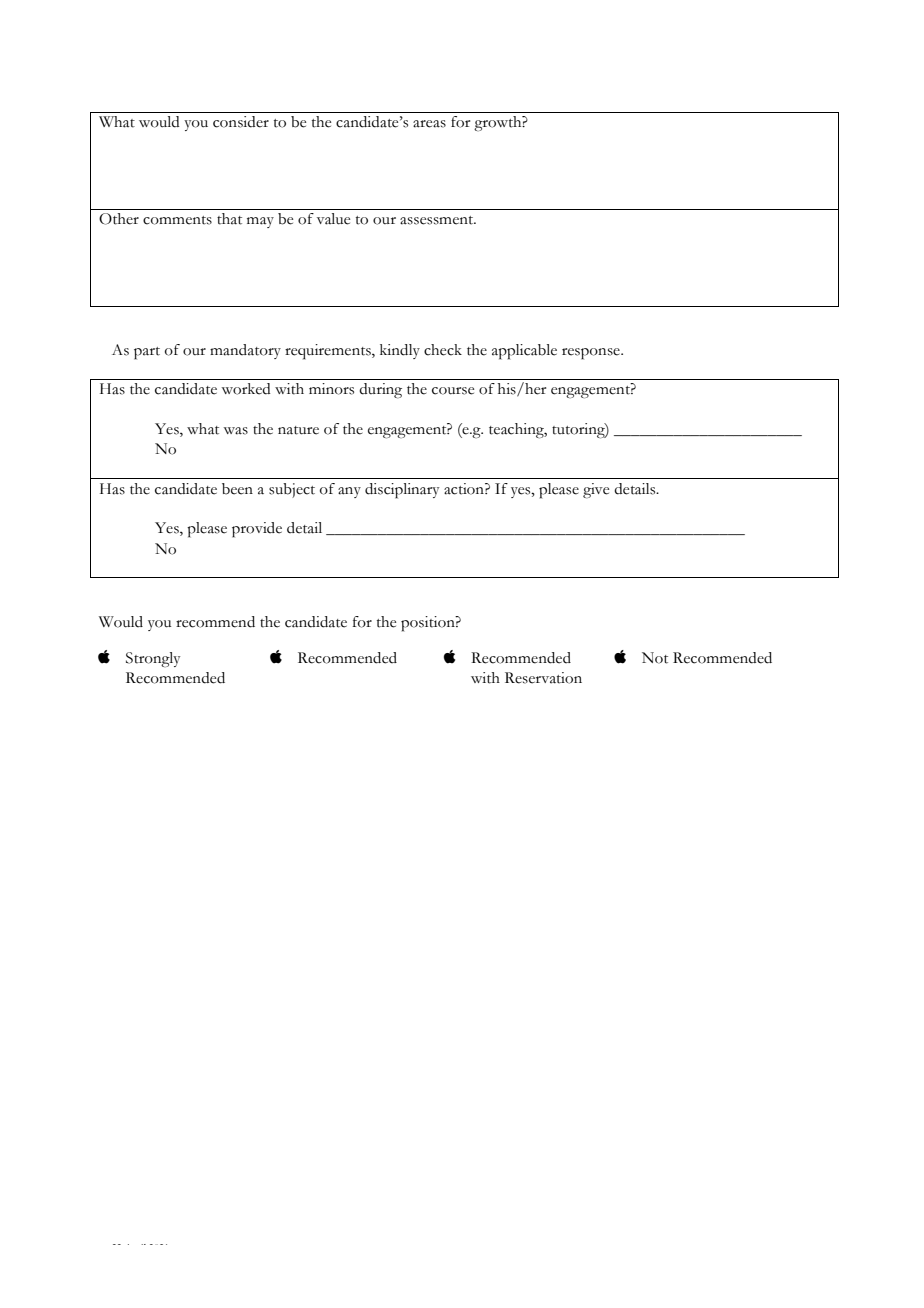 The image size is (924, 1308). Describe the element at coordinates (655, 658) in the screenshot. I see `Not` at that location.
